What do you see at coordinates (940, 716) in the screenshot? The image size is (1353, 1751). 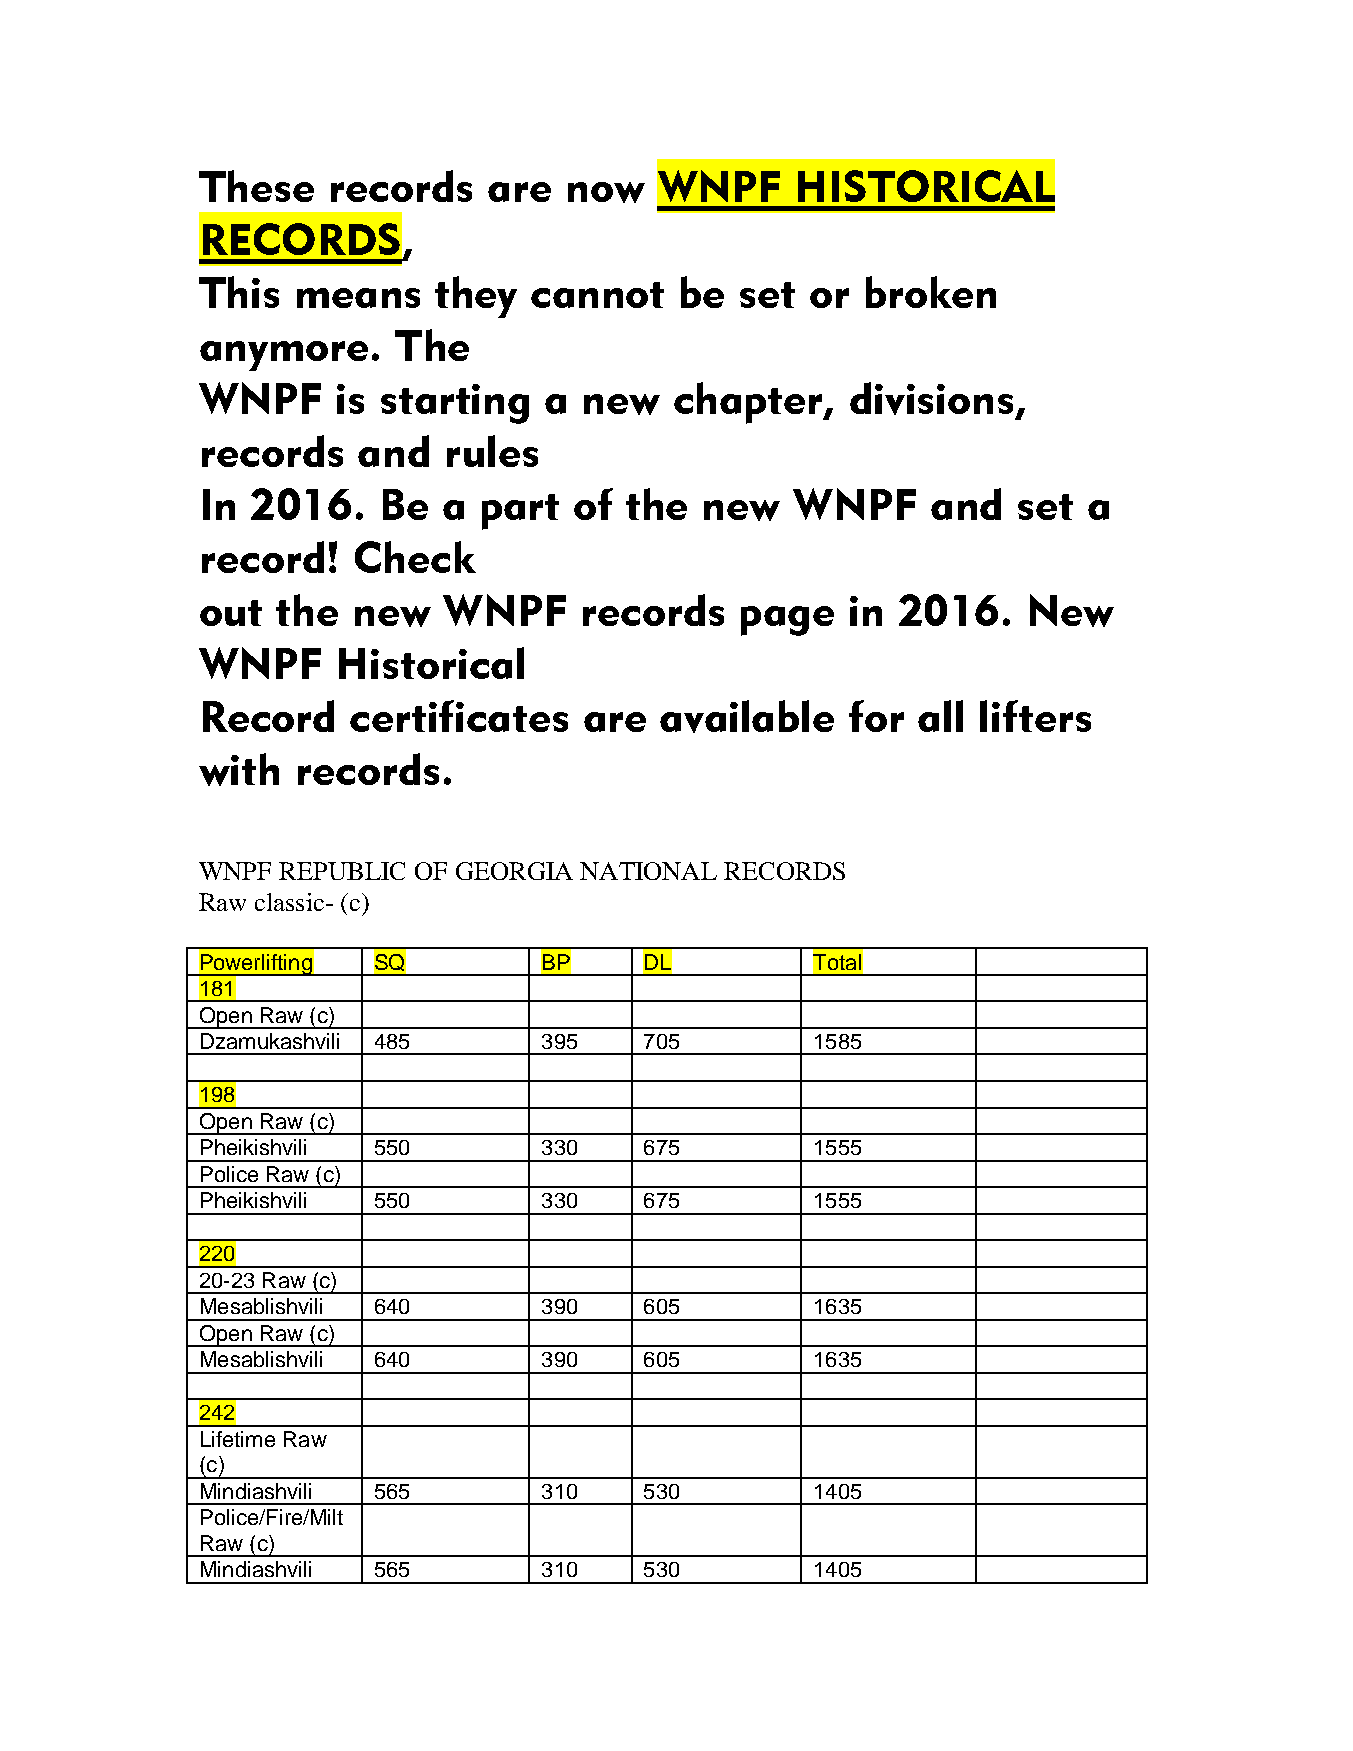 I see `all` at bounding box center [940, 716].
